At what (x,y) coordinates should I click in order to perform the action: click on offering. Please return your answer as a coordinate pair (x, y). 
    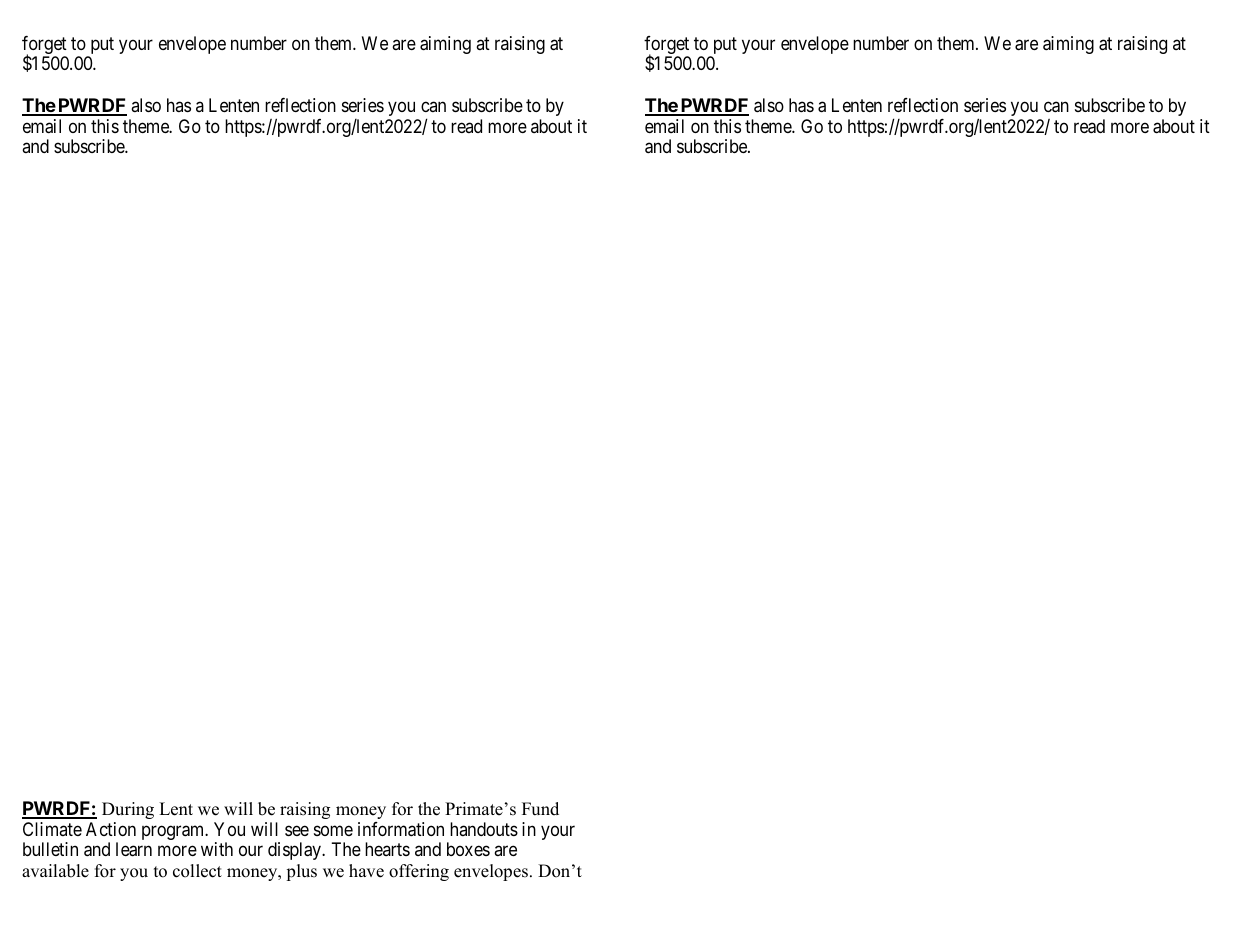
    Looking at the image, I should click on (419, 872).
